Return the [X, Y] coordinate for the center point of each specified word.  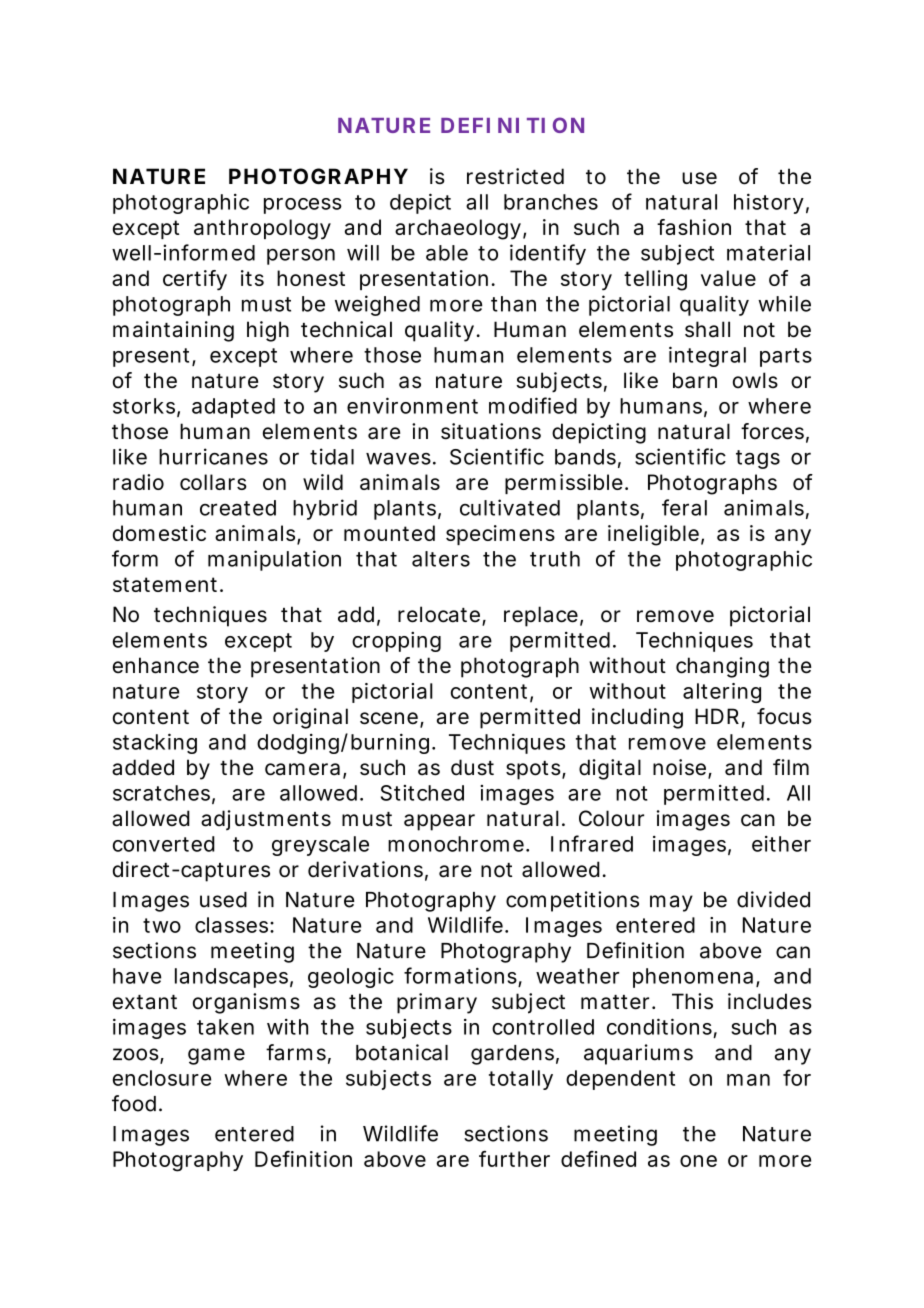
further [514, 1159]
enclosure [162, 1078]
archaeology [458, 229]
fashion [694, 227]
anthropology [262, 229]
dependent [620, 1080]
